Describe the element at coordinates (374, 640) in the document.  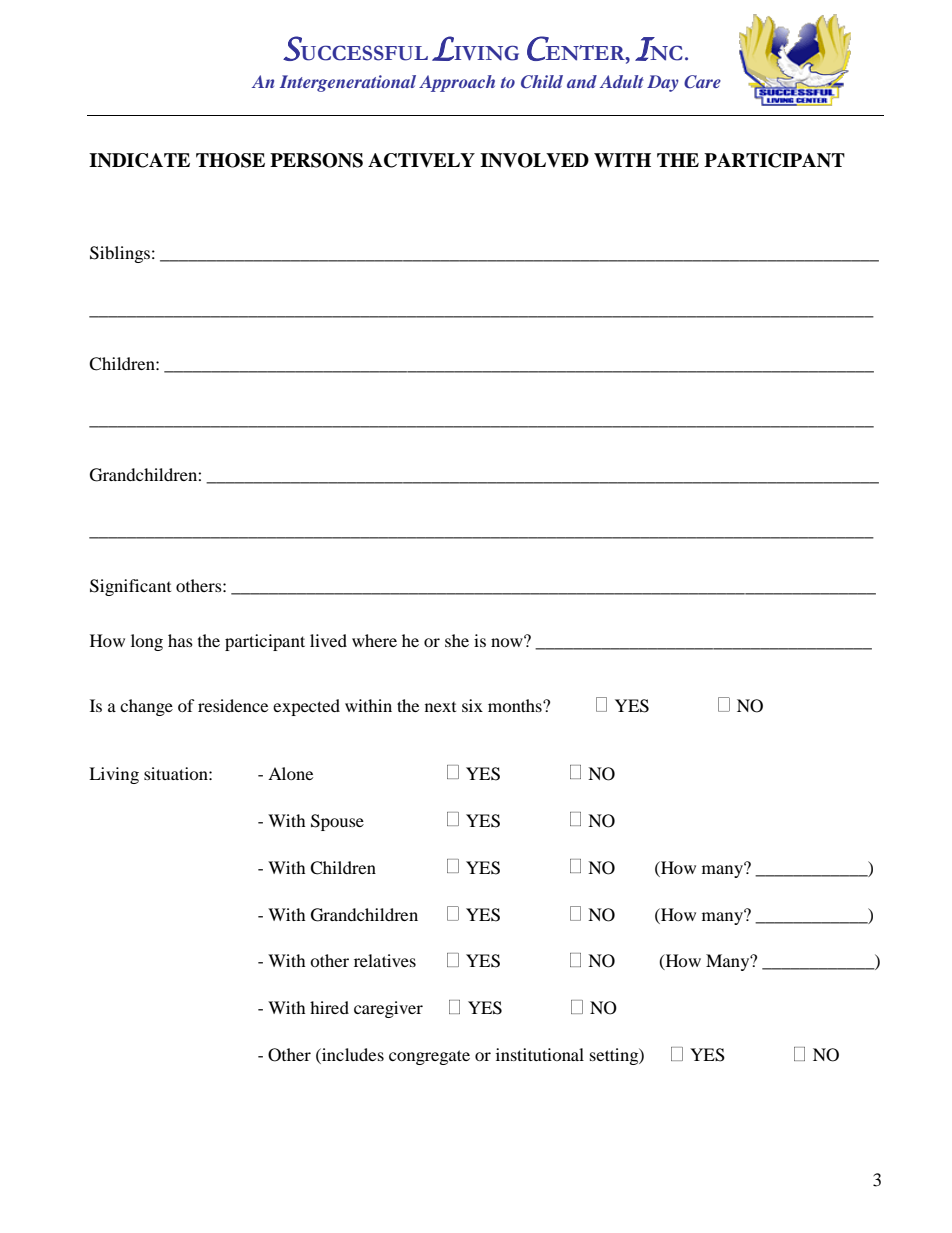
I see `where` at that location.
